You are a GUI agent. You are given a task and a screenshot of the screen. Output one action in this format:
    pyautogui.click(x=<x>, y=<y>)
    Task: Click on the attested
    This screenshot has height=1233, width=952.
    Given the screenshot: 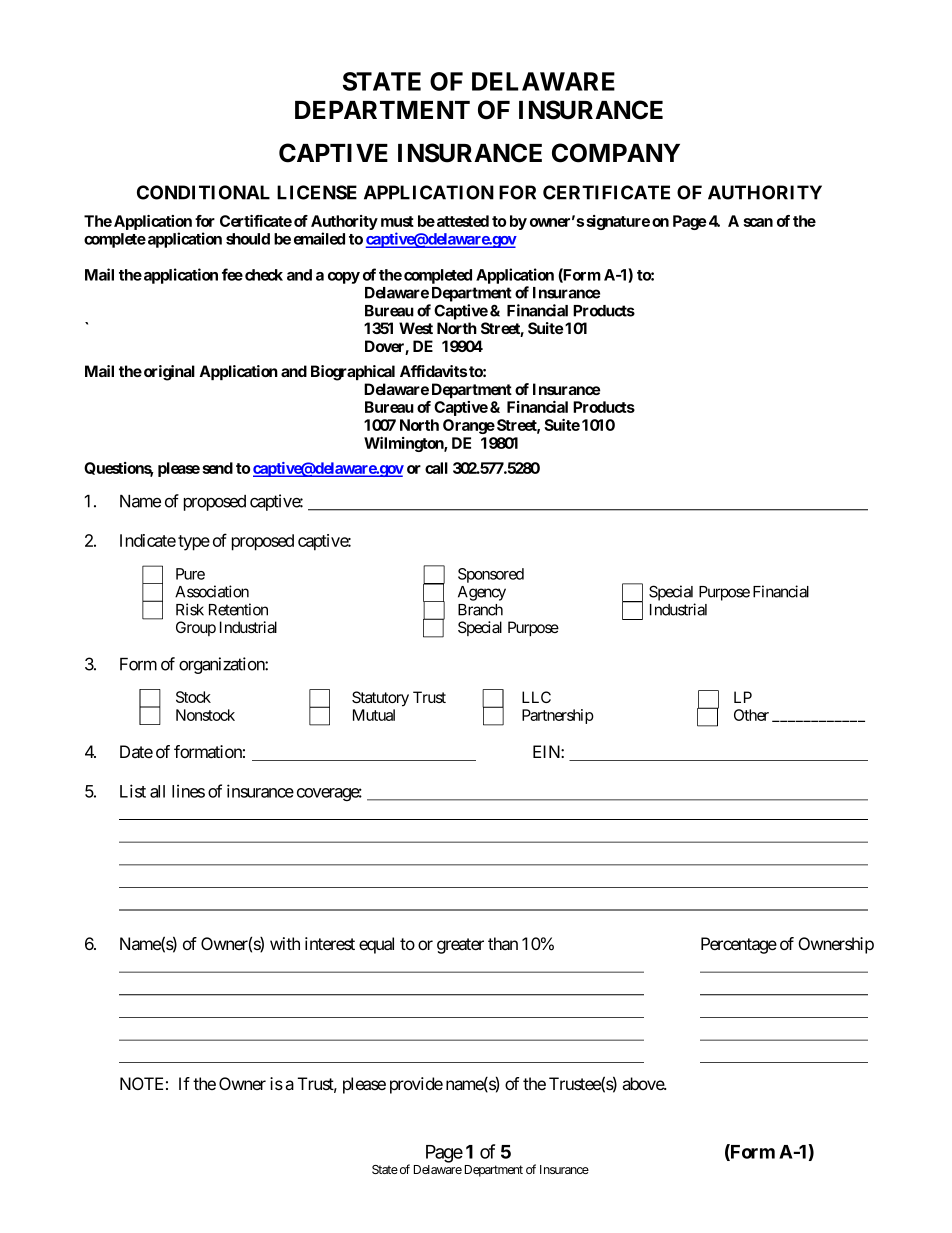 What is the action you would take?
    pyautogui.click(x=461, y=221)
